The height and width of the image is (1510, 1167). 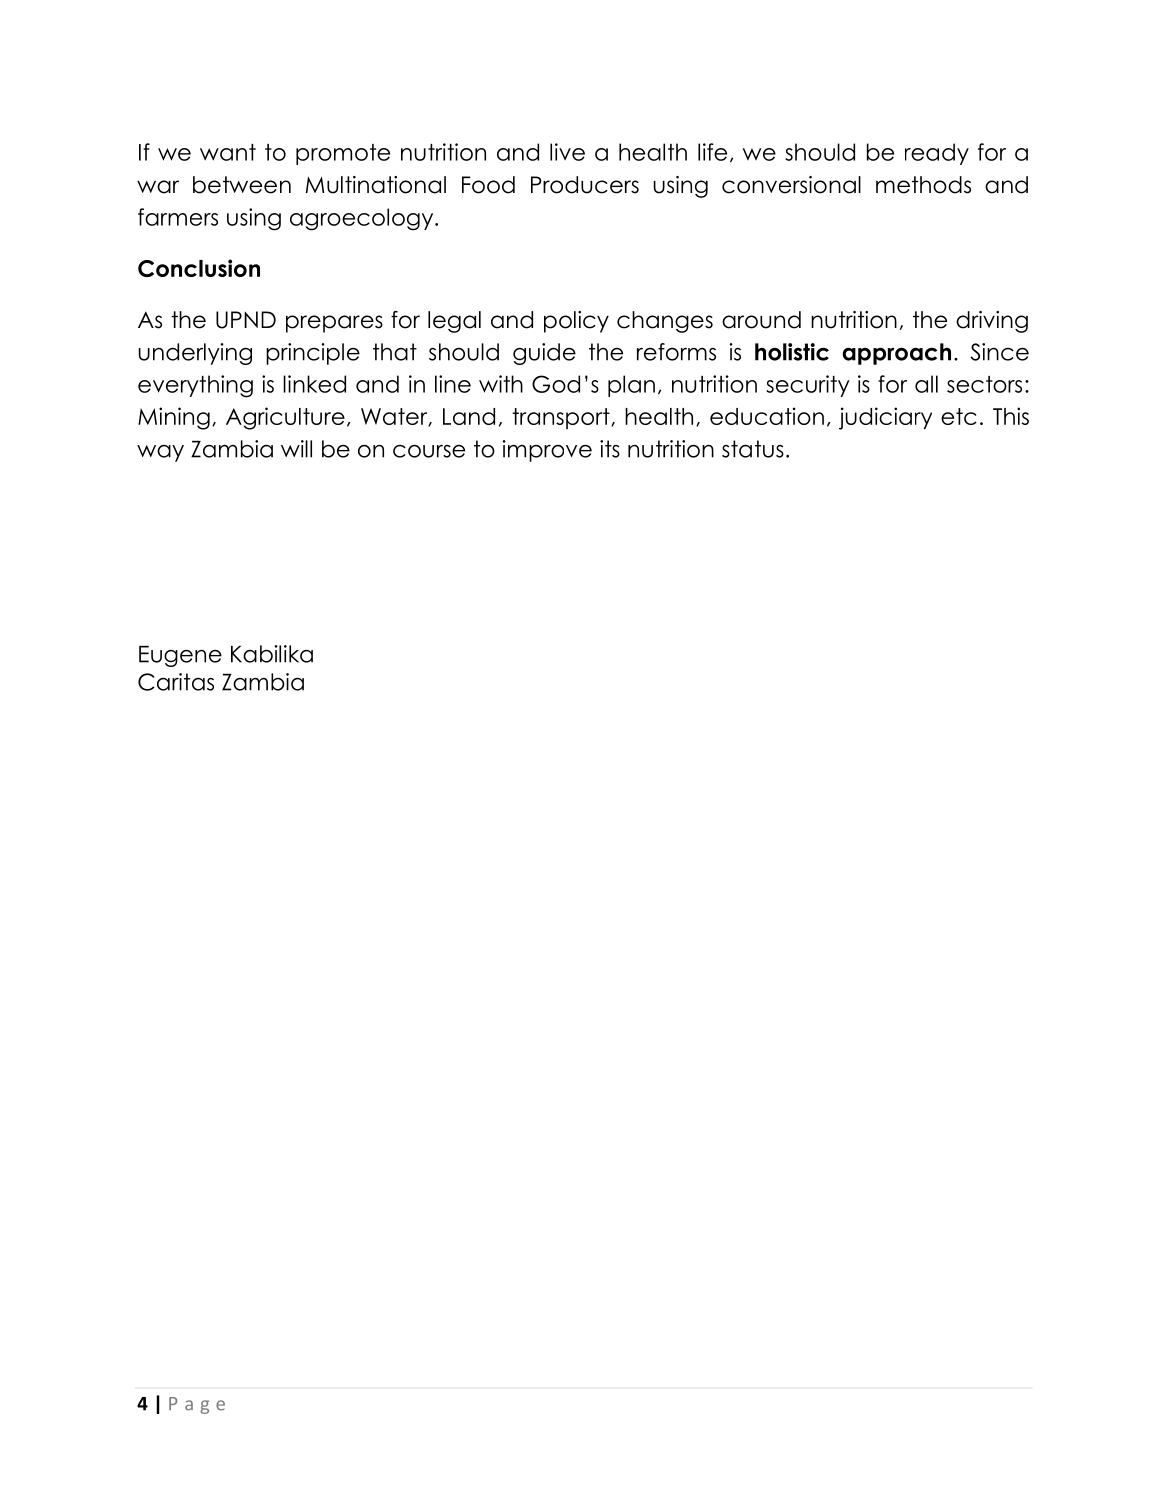 What do you see at coordinates (199, 268) in the image?
I see `Conclusion` at bounding box center [199, 268].
